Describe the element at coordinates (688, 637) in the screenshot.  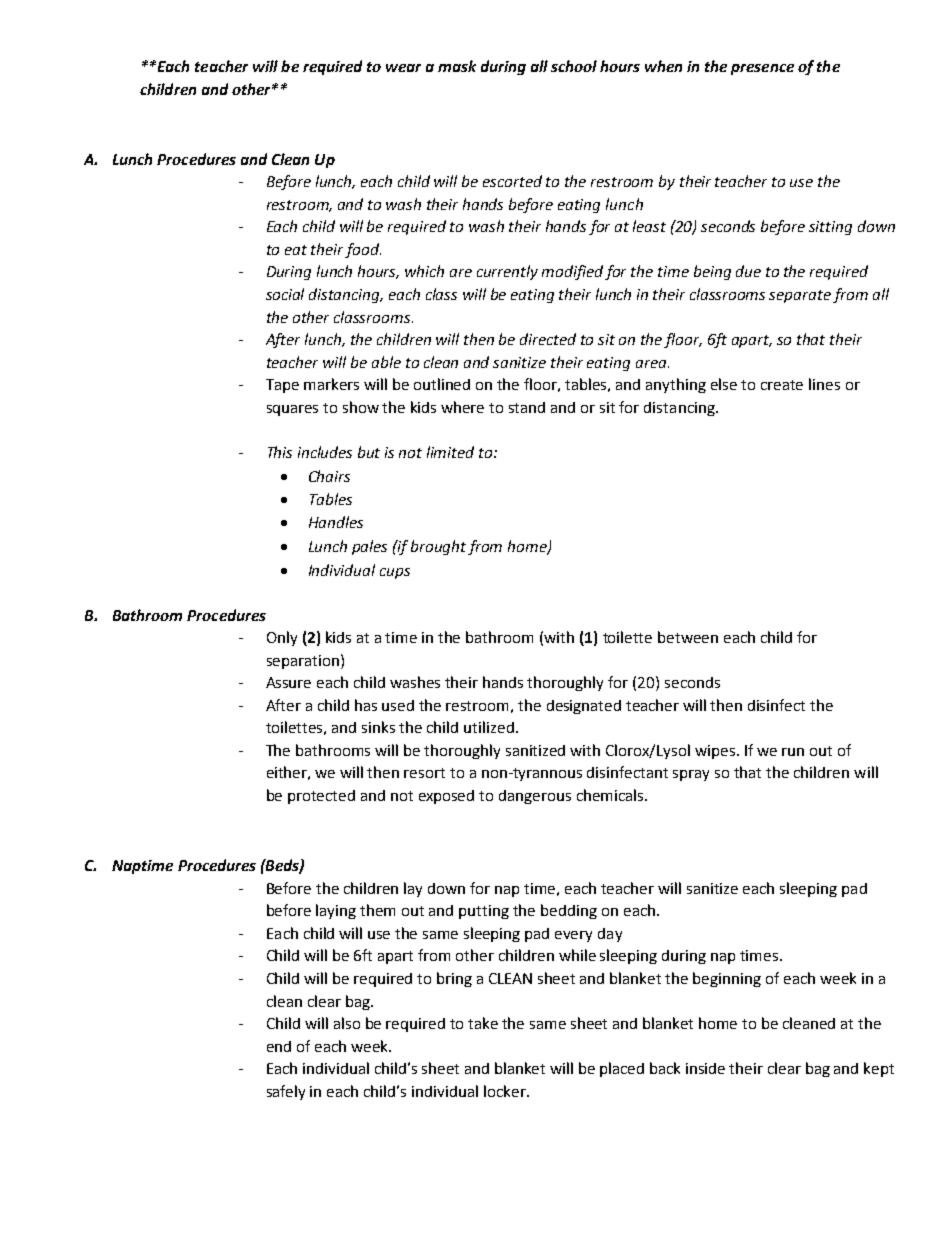
I see `between` at that location.
